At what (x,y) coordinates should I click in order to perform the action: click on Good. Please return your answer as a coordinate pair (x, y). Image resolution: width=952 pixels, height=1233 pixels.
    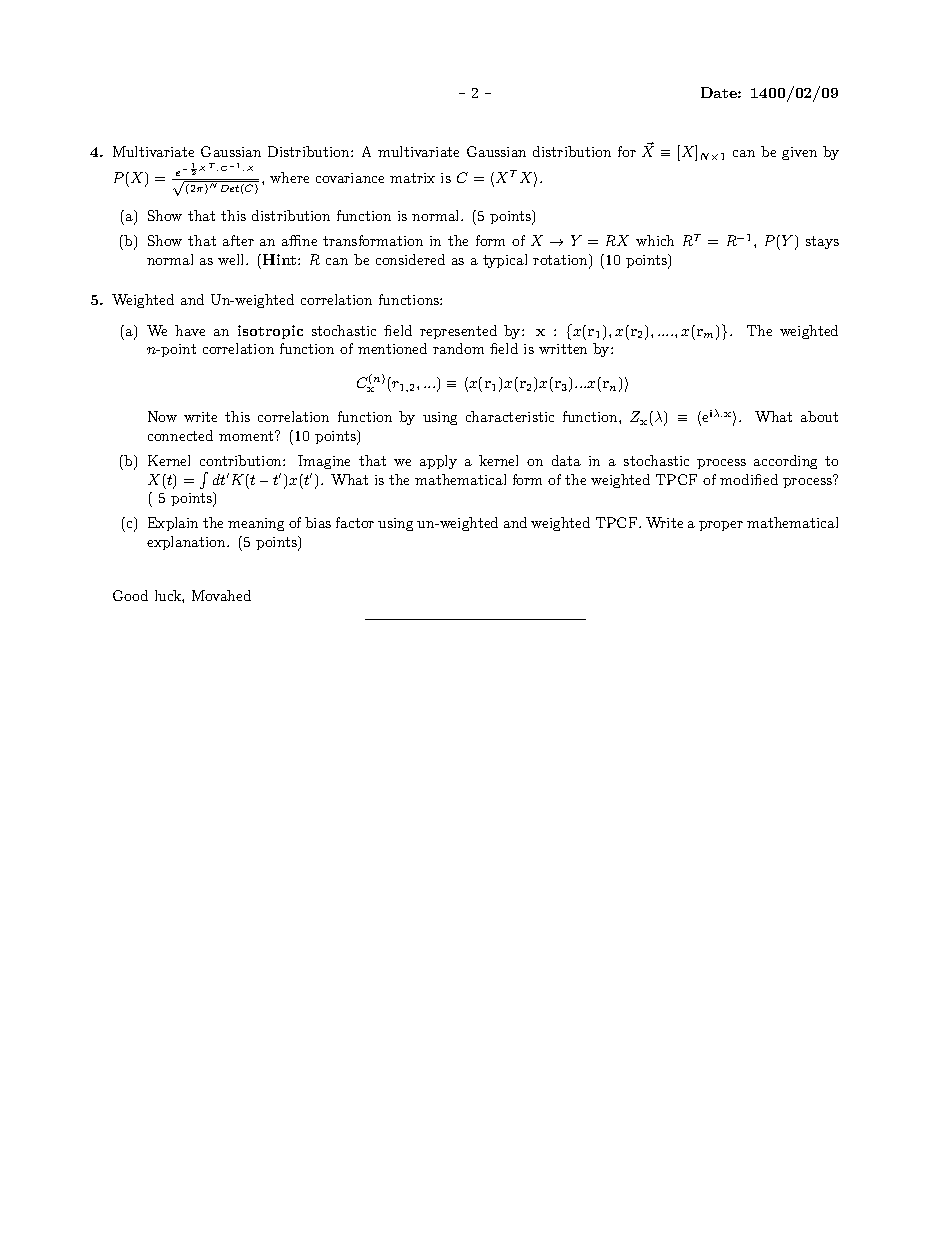
    Looking at the image, I should click on (130, 595).
